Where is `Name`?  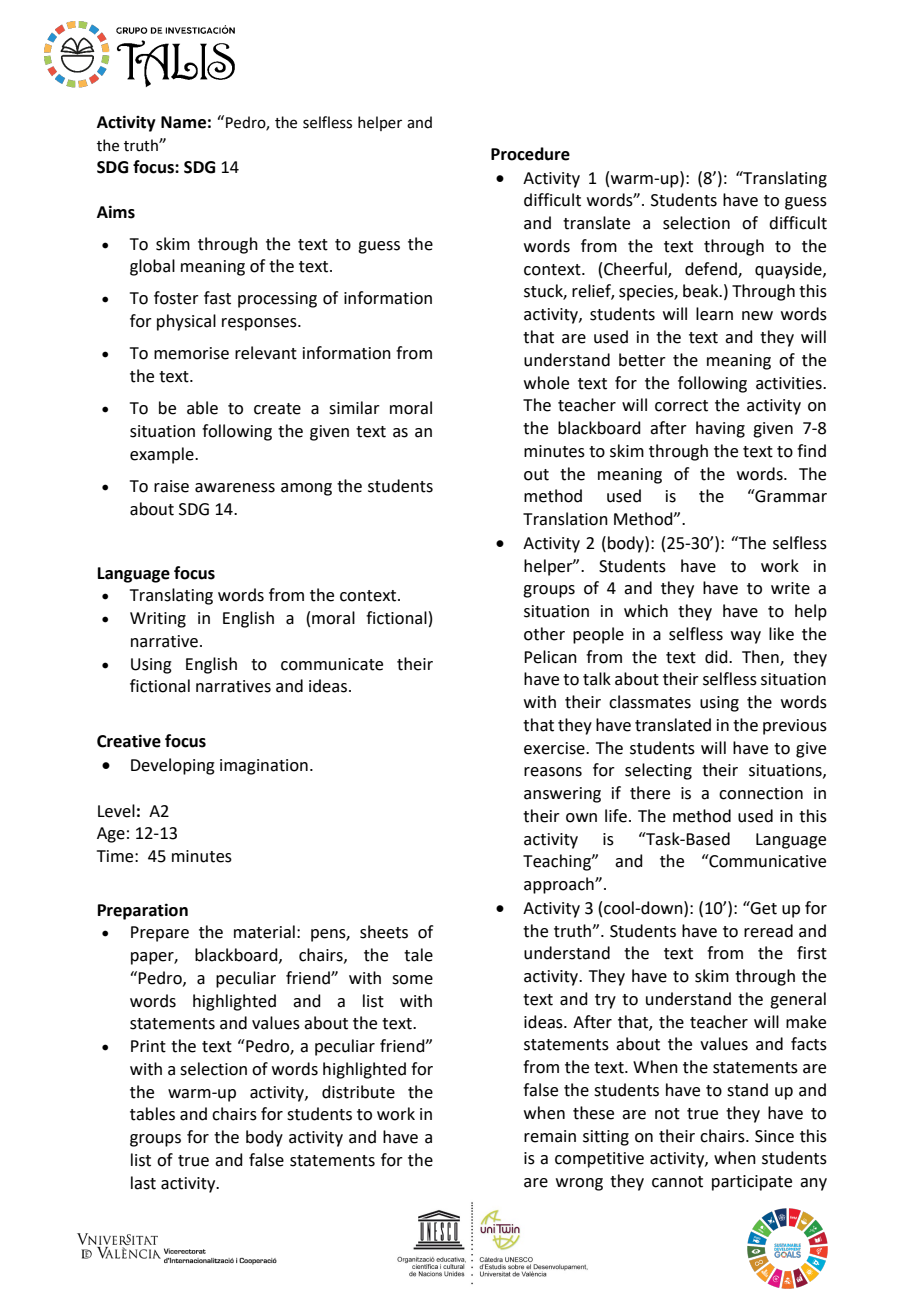
Name is located at coordinates (183, 122).
